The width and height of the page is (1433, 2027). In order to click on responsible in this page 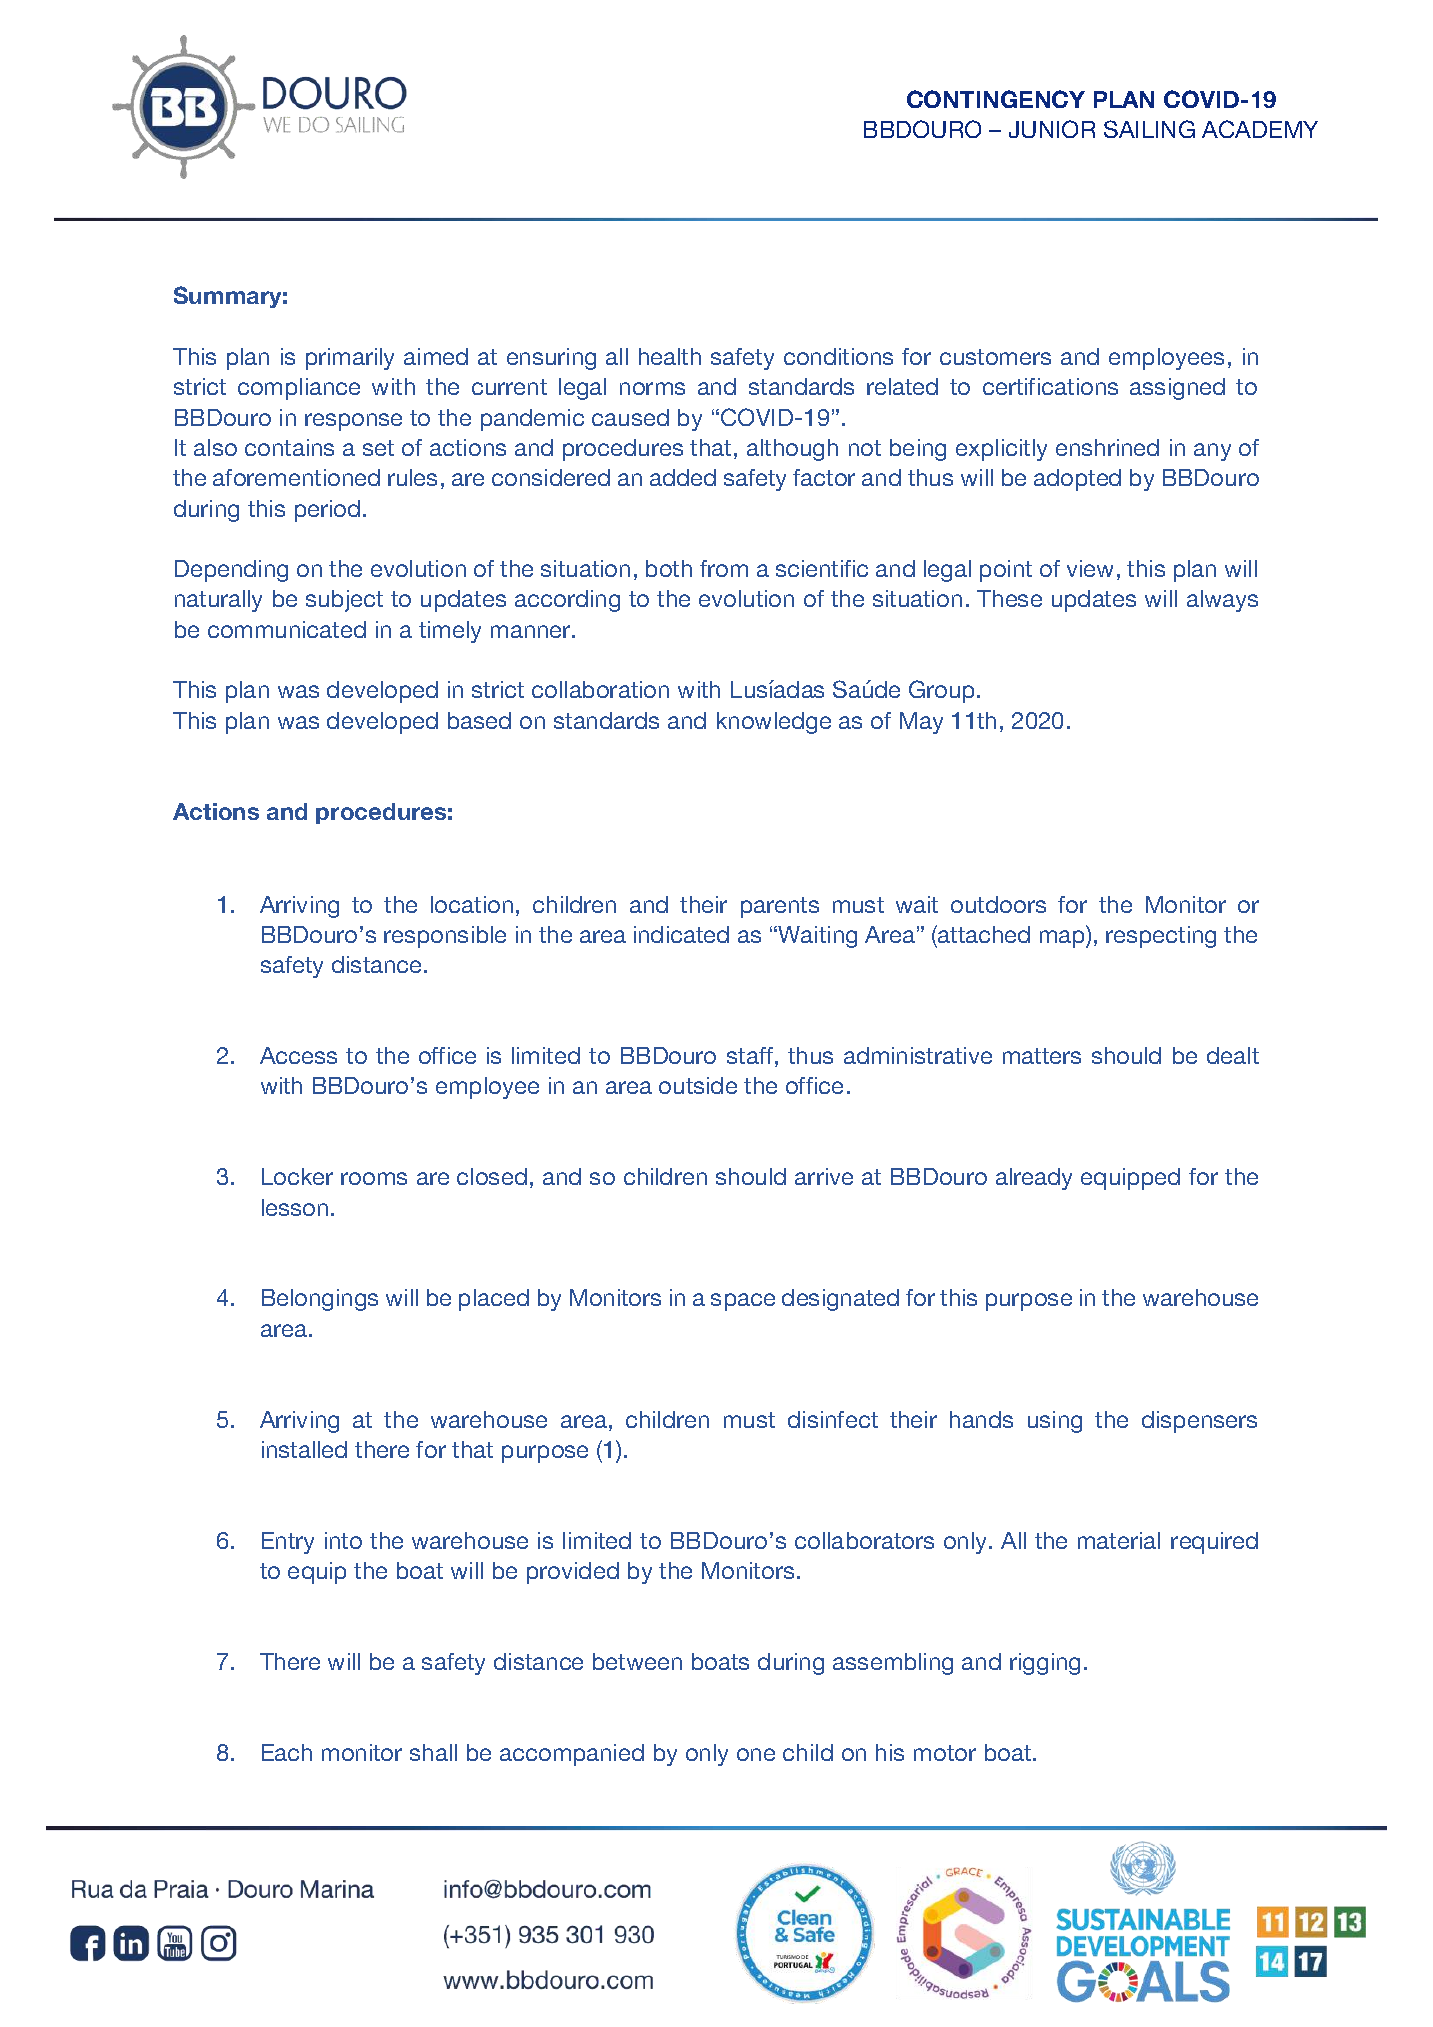, I will do `click(445, 937)`.
